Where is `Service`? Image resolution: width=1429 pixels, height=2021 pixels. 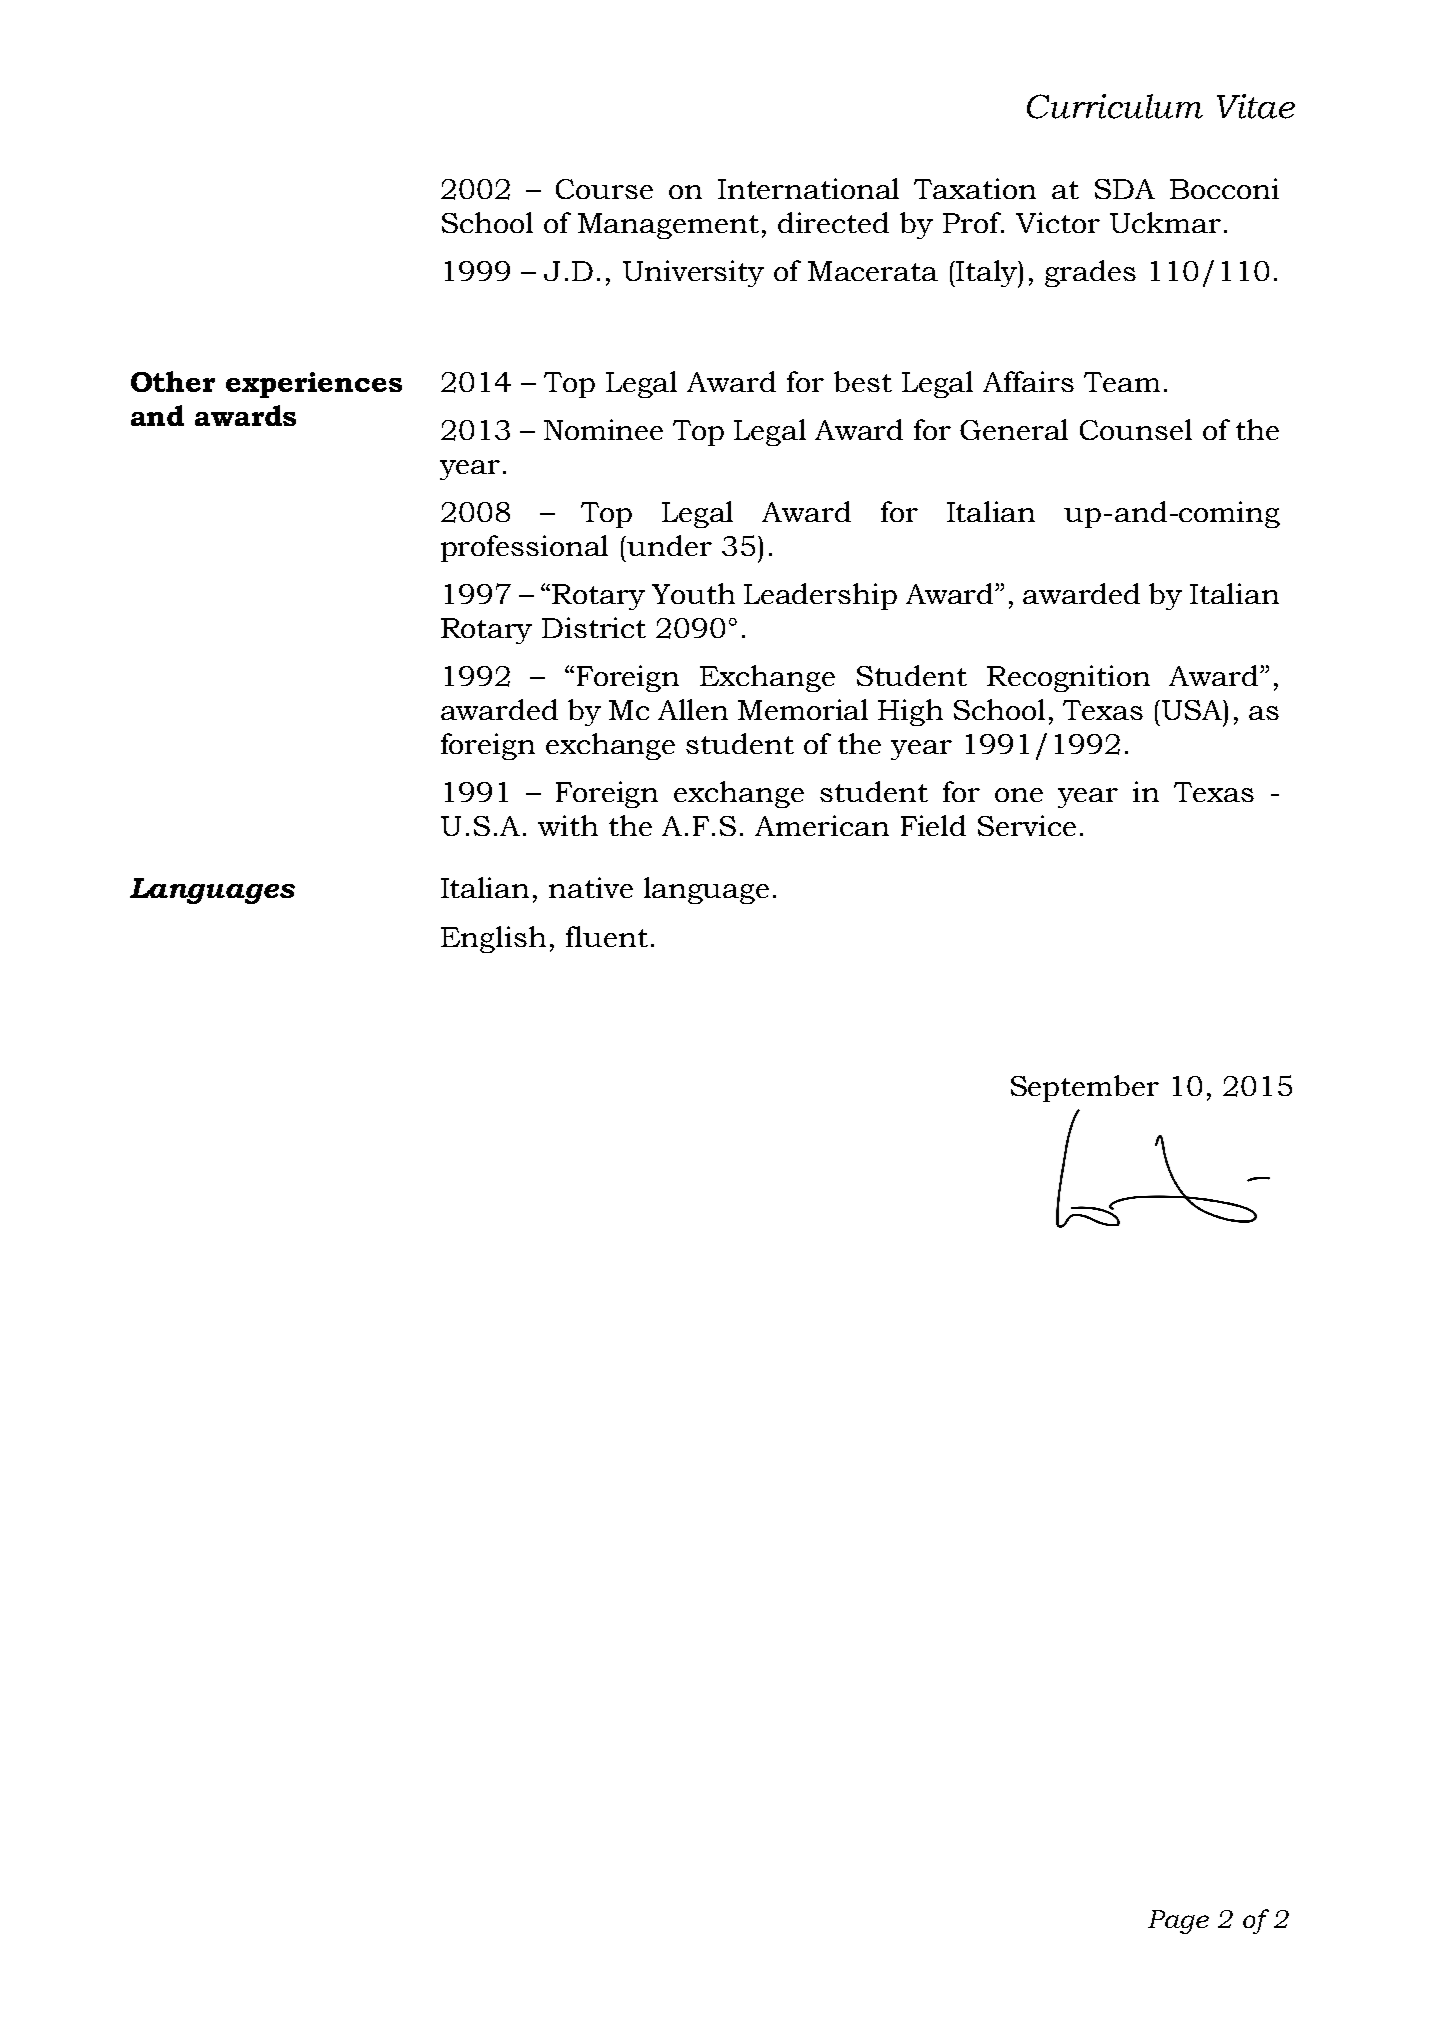 Service is located at coordinates (1027, 825).
